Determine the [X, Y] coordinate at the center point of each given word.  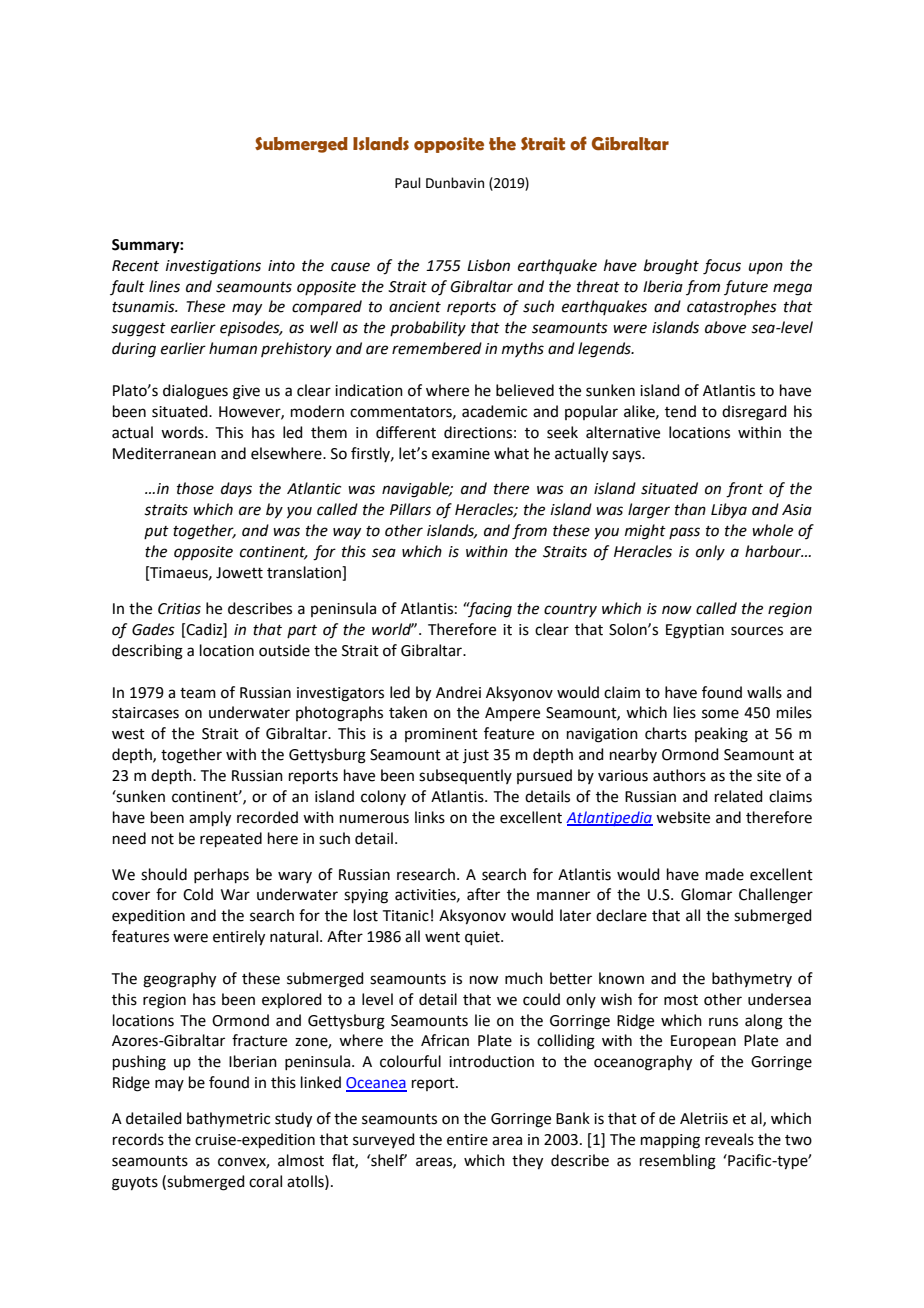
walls [764, 692]
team [198, 693]
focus [722, 267]
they [527, 1162]
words [183, 432]
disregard [754, 413]
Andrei [458, 692]
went [442, 937]
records [138, 1139]
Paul [408, 183]
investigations [213, 267]
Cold [198, 894]
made [725, 874]
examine [461, 454]
